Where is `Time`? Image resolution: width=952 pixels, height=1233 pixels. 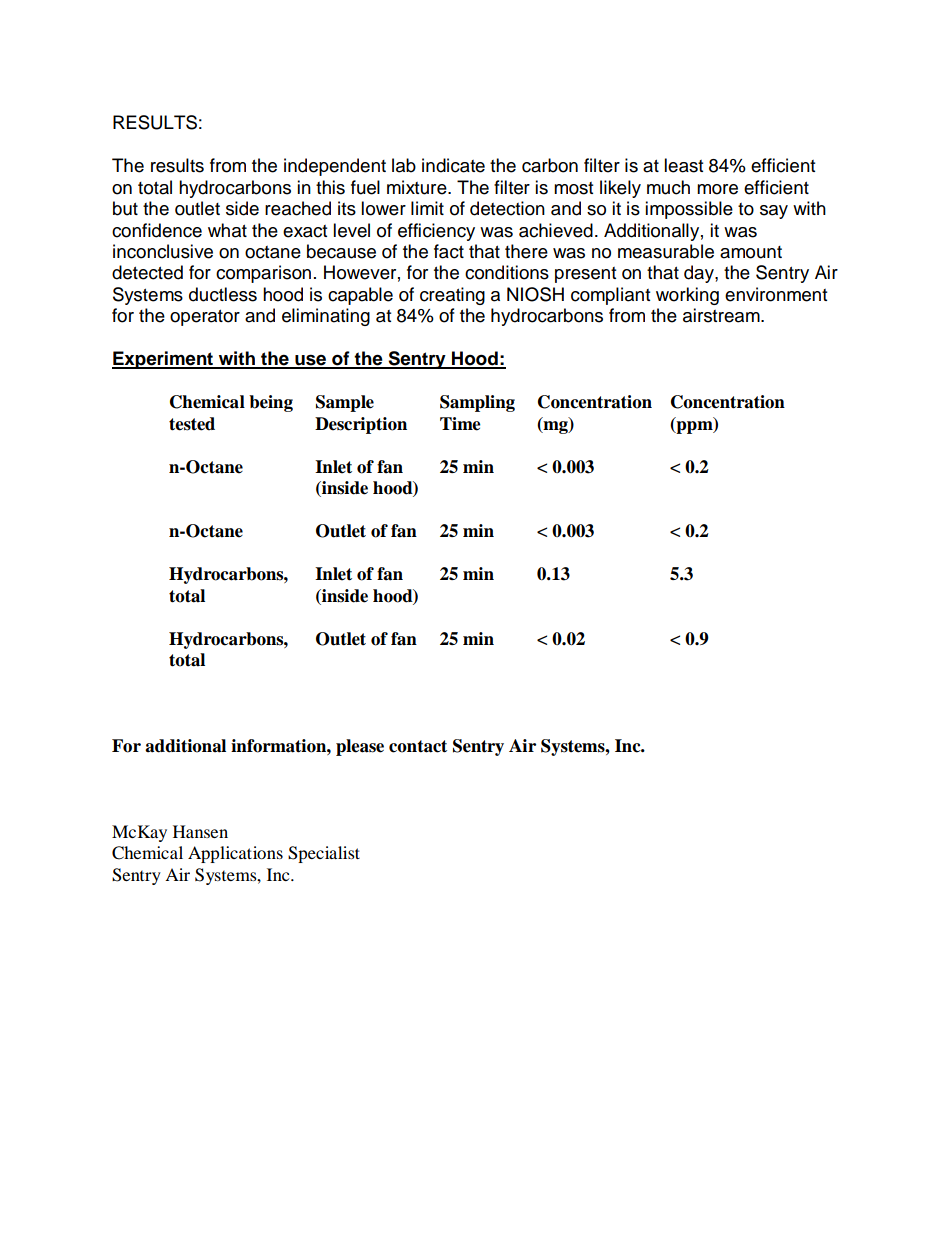 Time is located at coordinates (460, 424).
